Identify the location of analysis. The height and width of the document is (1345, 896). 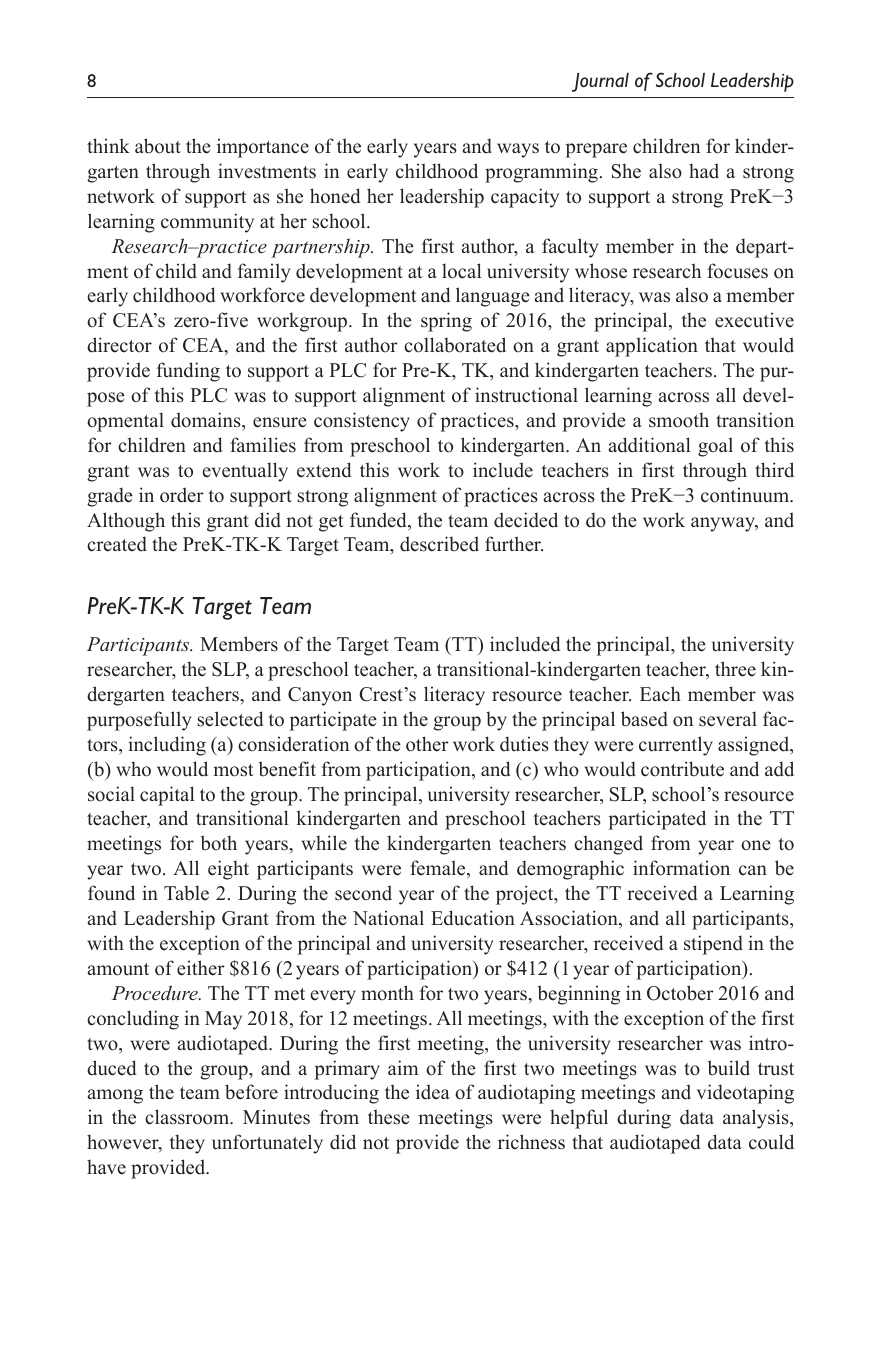
(757, 1119).
